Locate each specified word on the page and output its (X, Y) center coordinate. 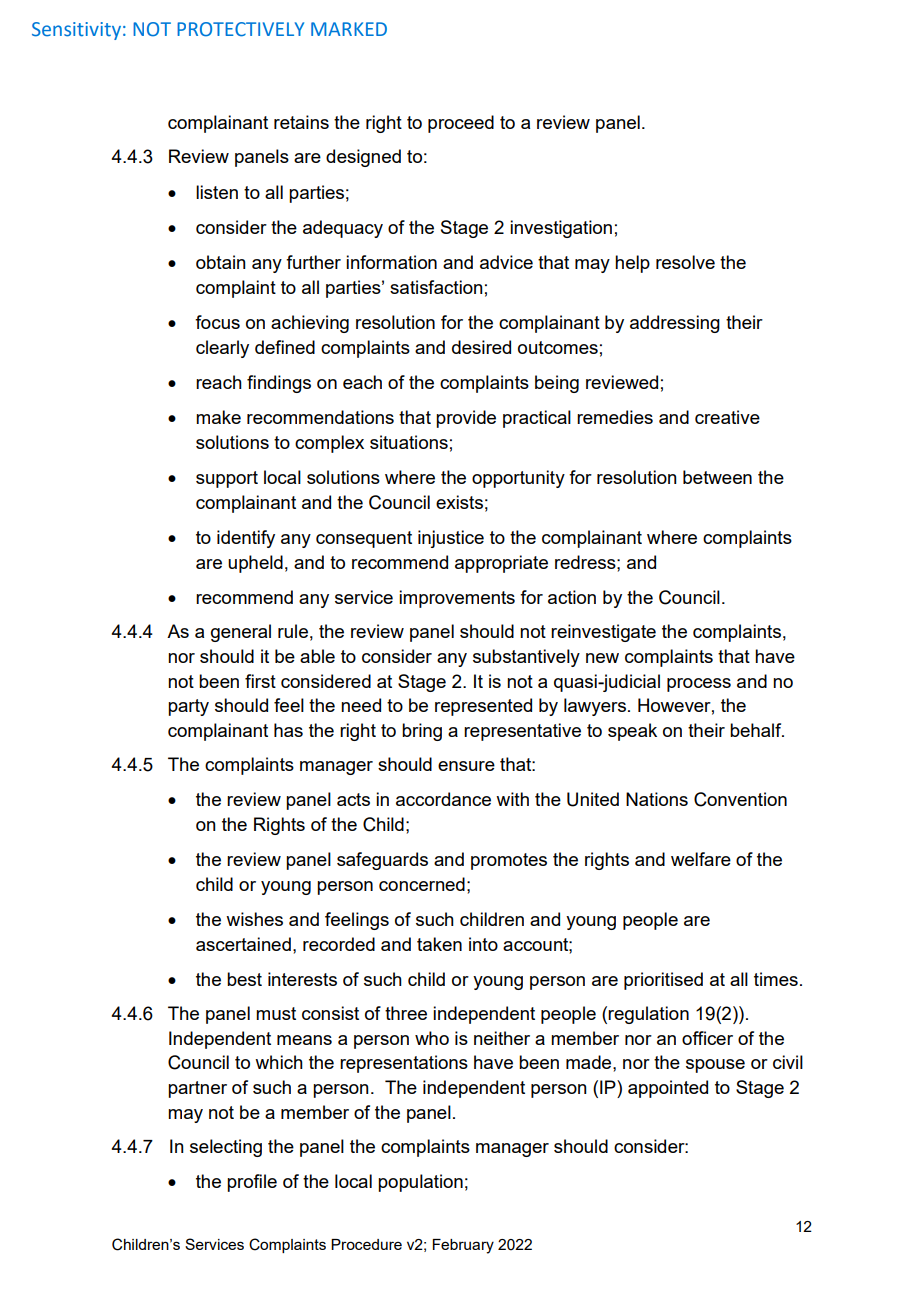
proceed (461, 124)
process (699, 685)
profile (252, 1183)
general (241, 633)
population (420, 1183)
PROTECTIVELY (240, 29)
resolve (685, 262)
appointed (668, 1089)
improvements (457, 599)
